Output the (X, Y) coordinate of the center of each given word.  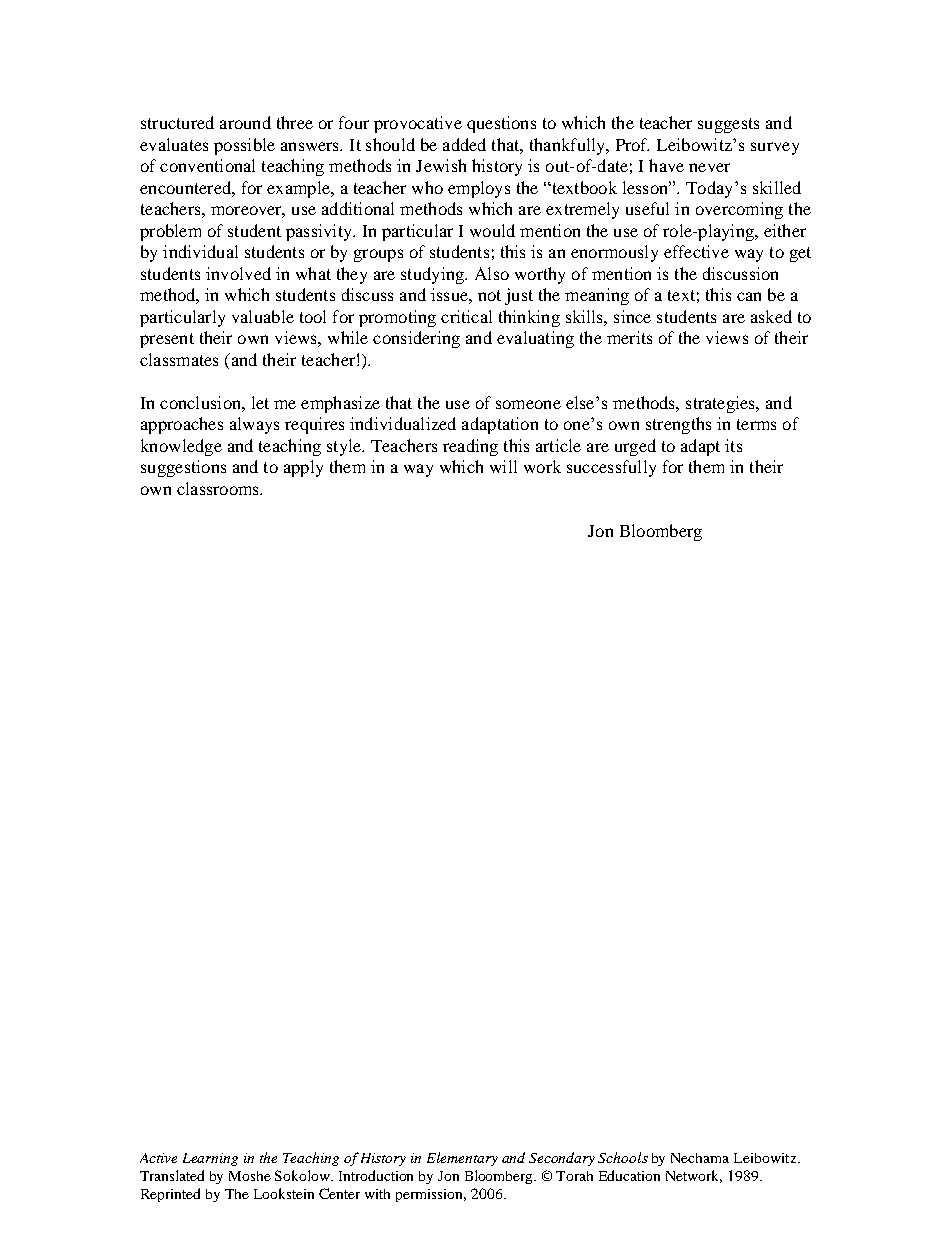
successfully (611, 468)
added (464, 144)
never (709, 167)
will (503, 466)
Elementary (462, 1159)
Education (629, 1175)
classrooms (219, 488)
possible (244, 146)
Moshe (250, 1176)
